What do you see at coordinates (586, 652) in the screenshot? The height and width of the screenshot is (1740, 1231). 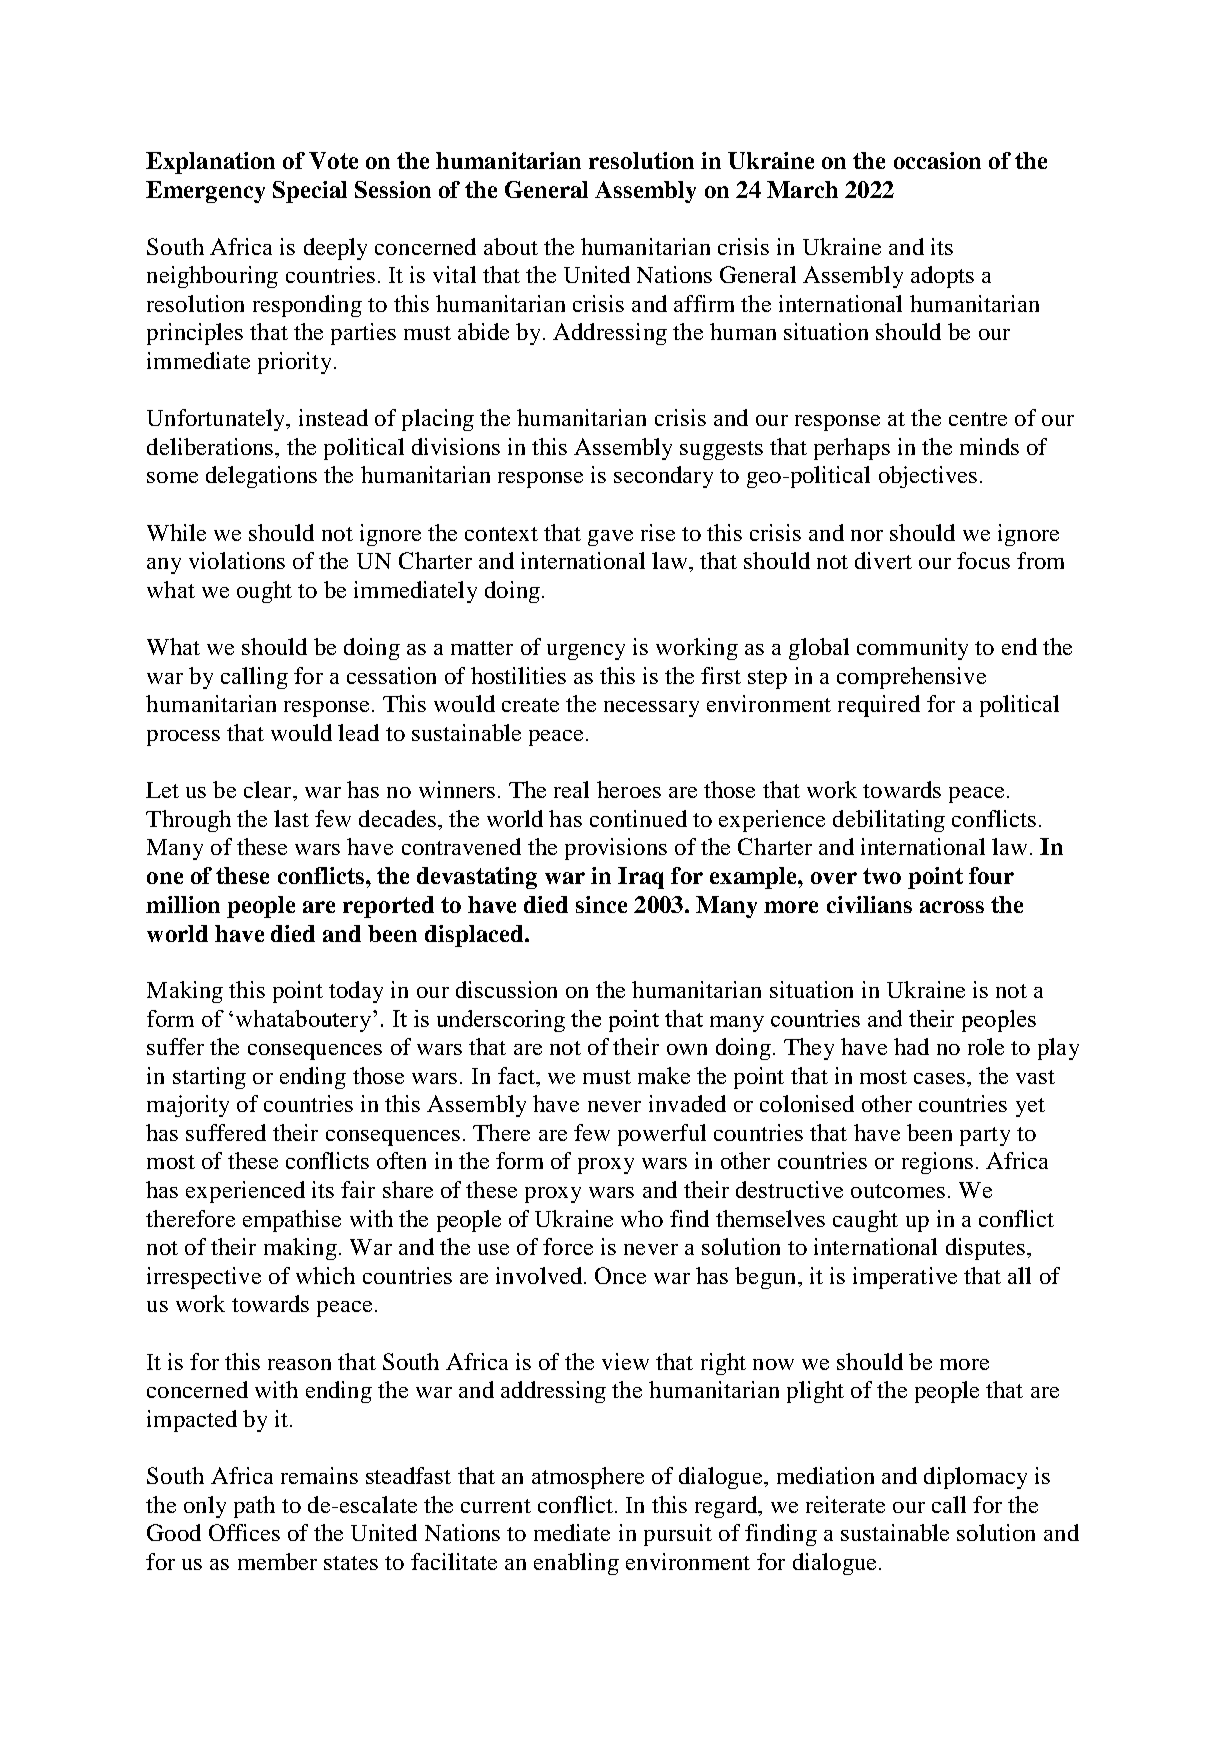 I see `urgency` at bounding box center [586, 652].
